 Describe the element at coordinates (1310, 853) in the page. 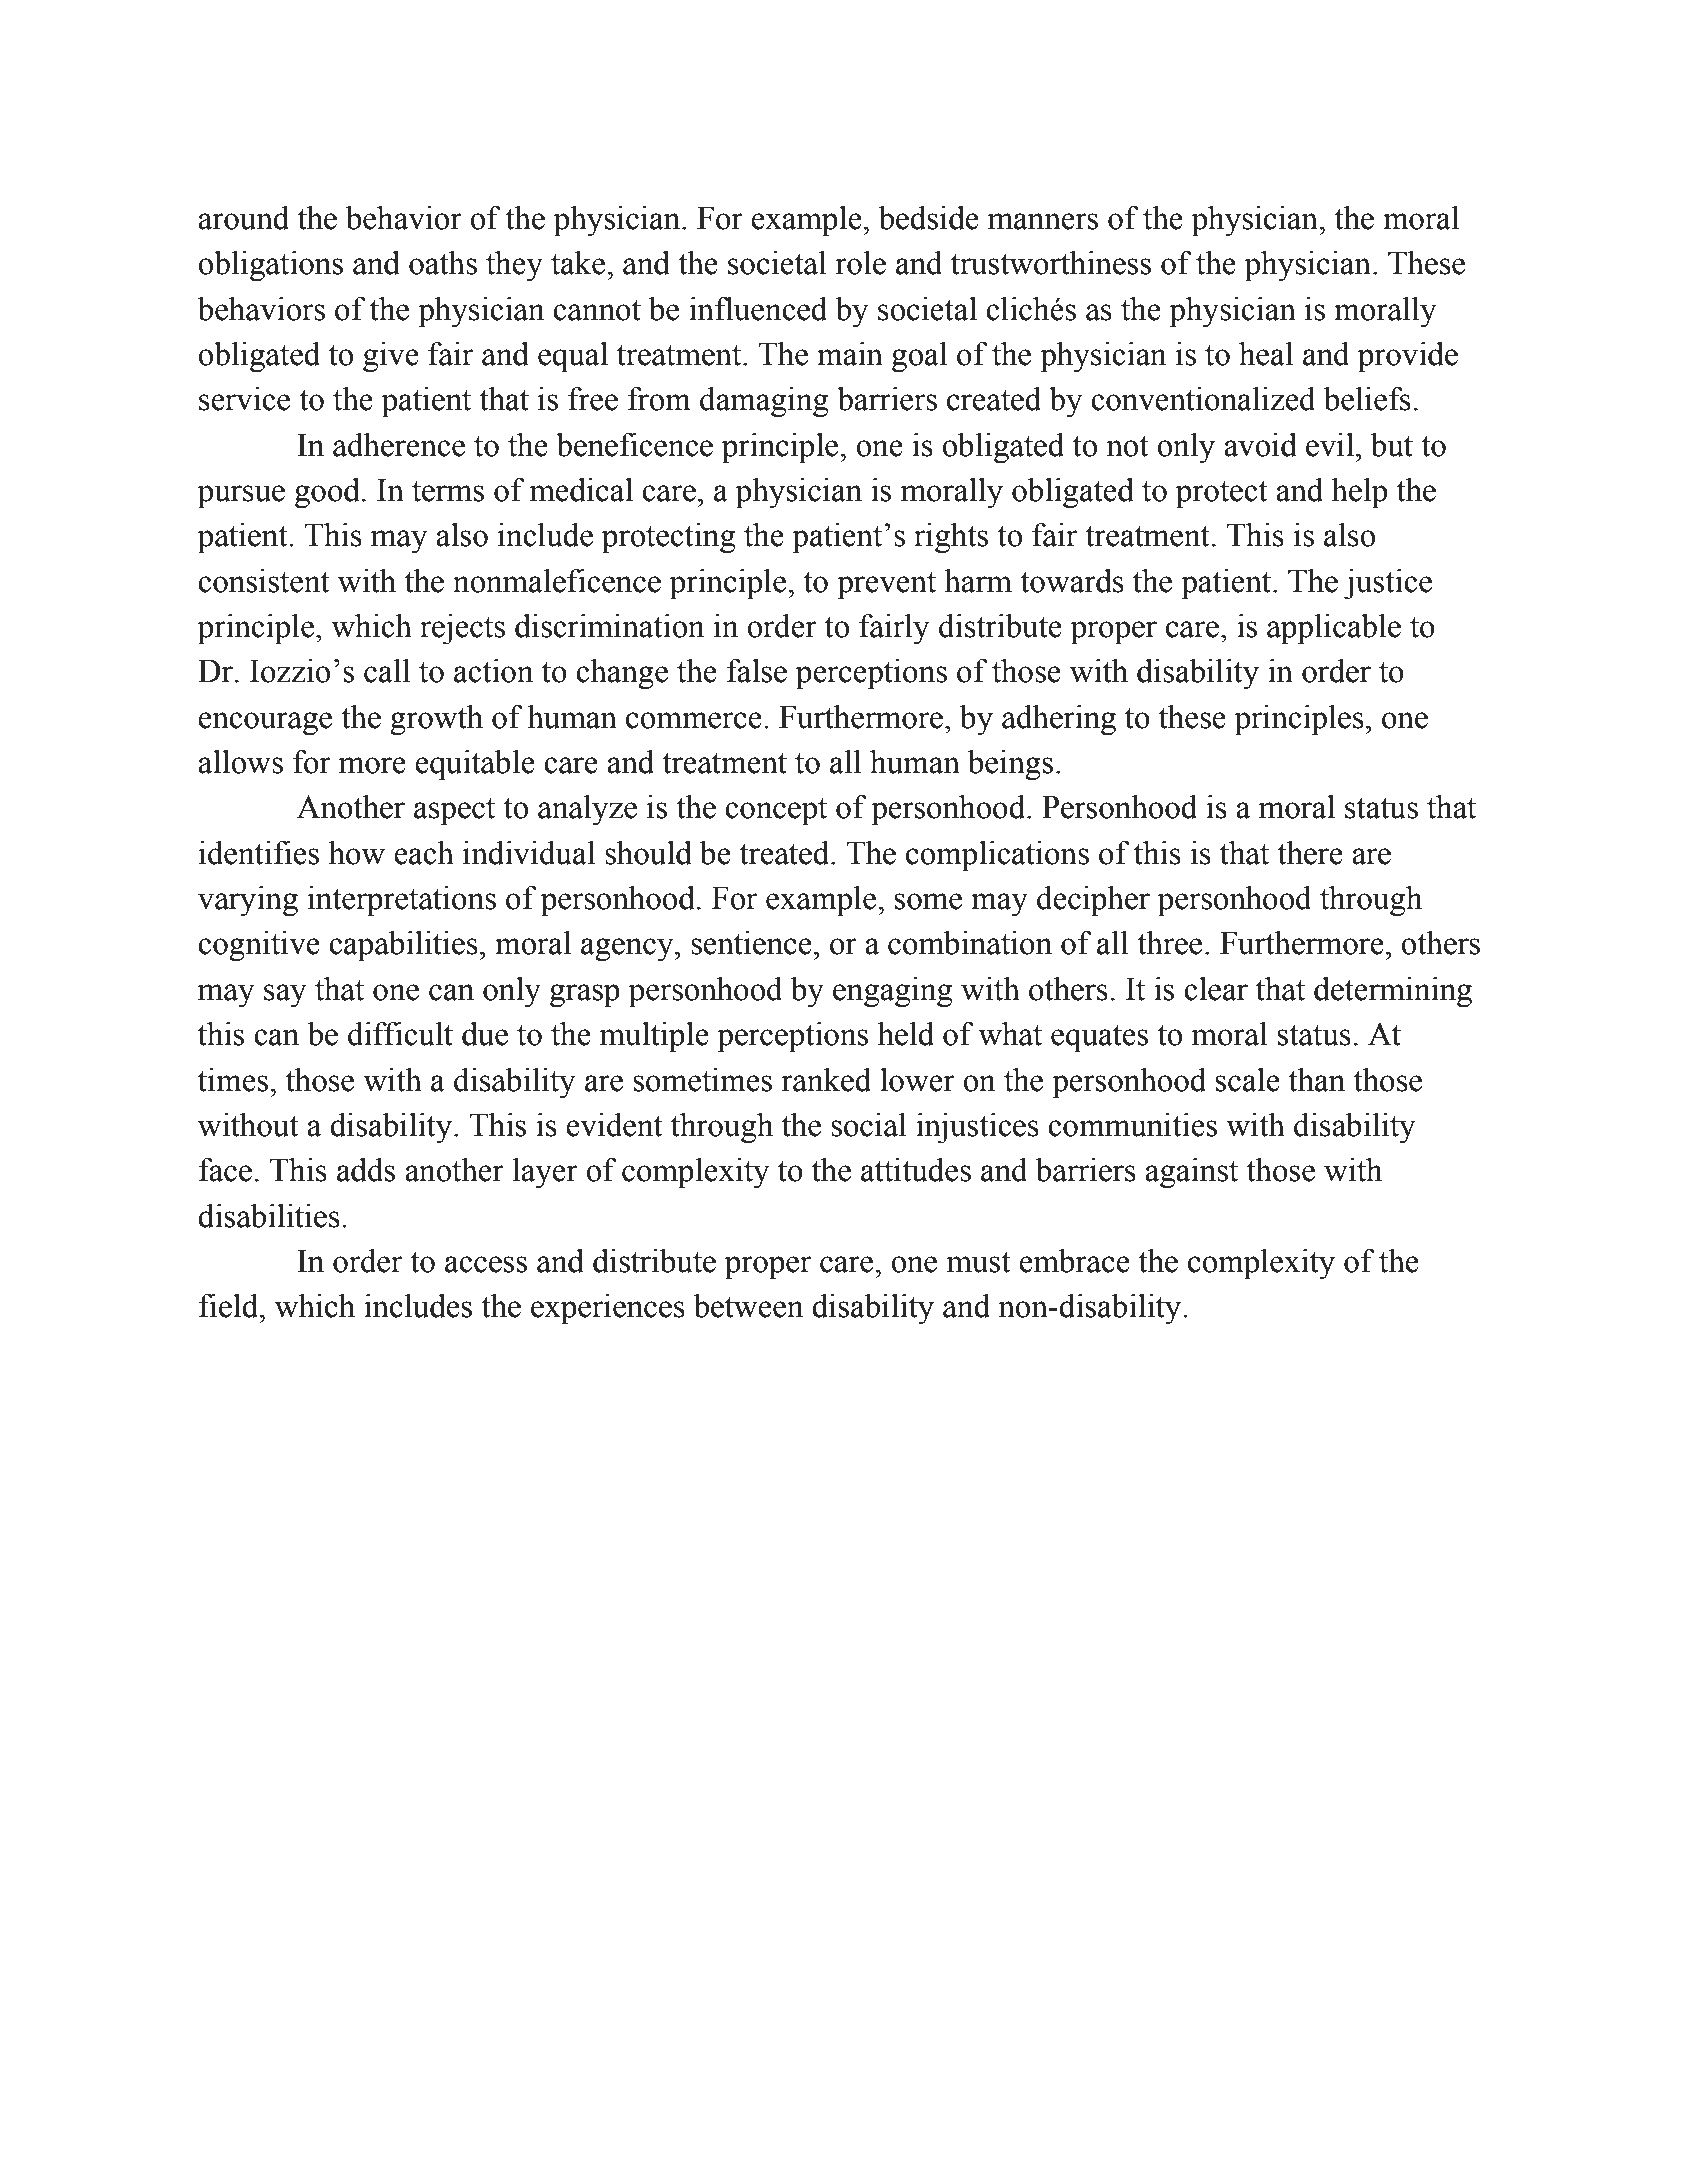

I see `there` at that location.
